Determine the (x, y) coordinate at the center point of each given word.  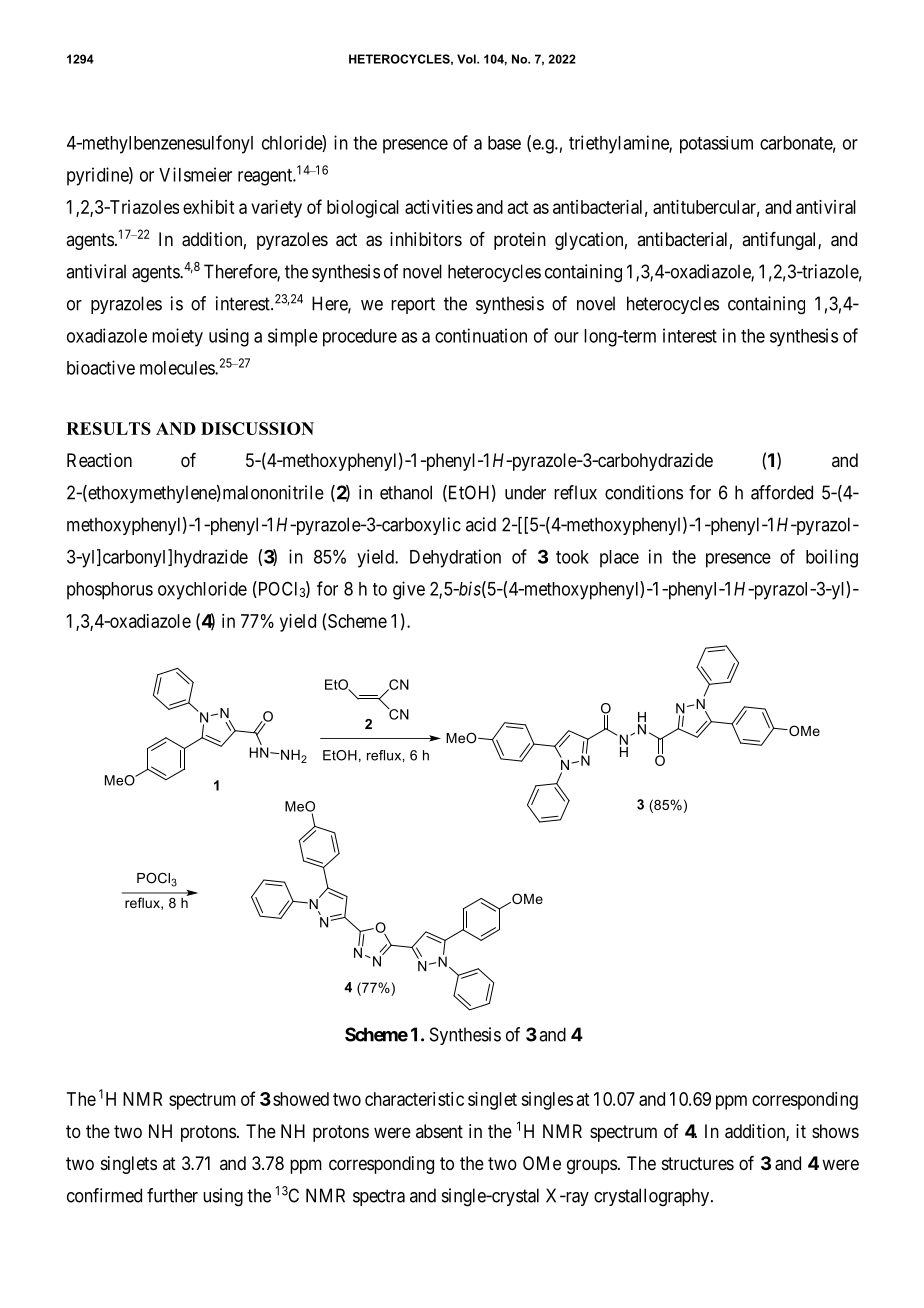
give (409, 590)
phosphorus (110, 591)
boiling (832, 558)
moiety (177, 337)
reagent (266, 177)
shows (835, 1131)
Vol (467, 59)
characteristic (414, 1099)
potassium (716, 145)
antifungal (780, 241)
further (172, 1195)
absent (439, 1131)
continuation (481, 335)
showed (301, 1099)
